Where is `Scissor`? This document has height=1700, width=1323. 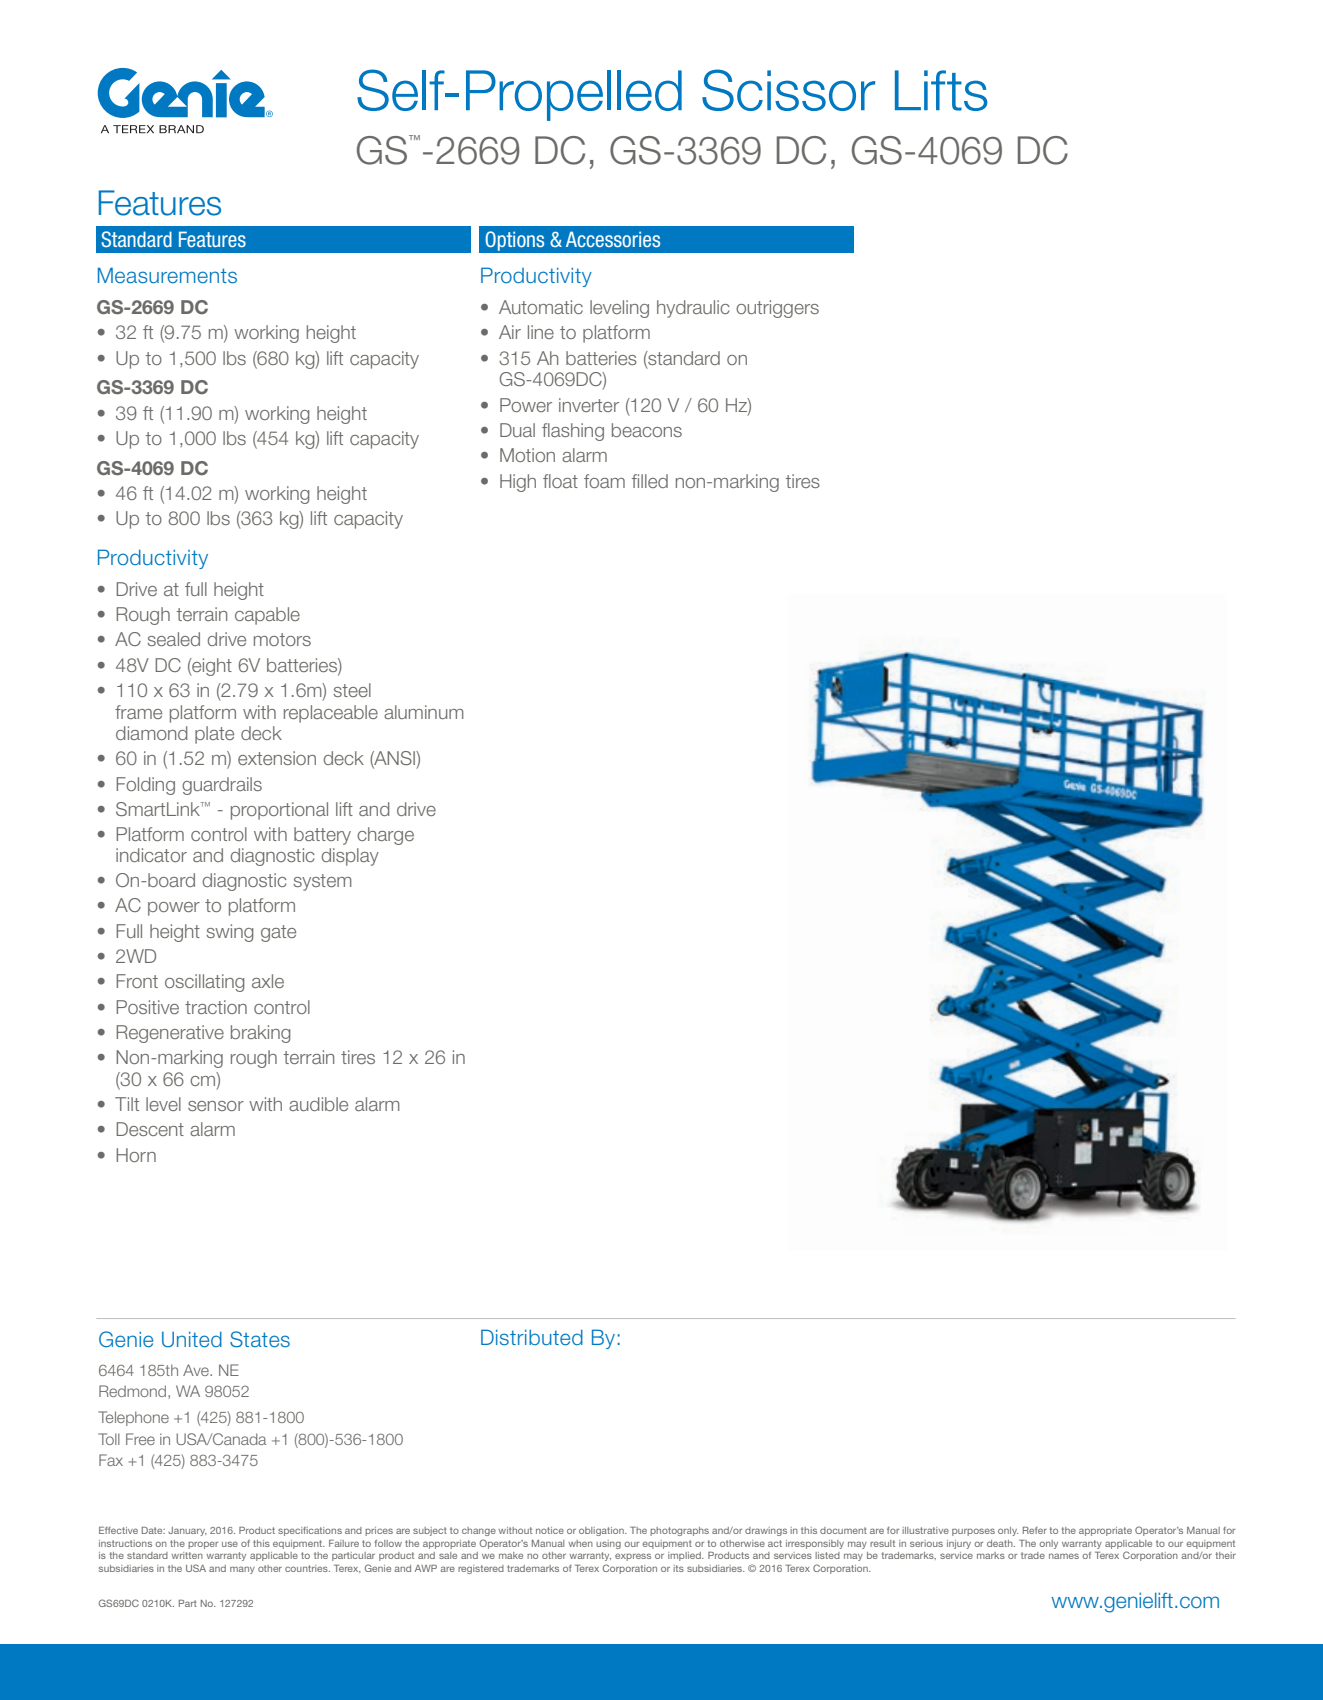 Scissor is located at coordinates (788, 90).
